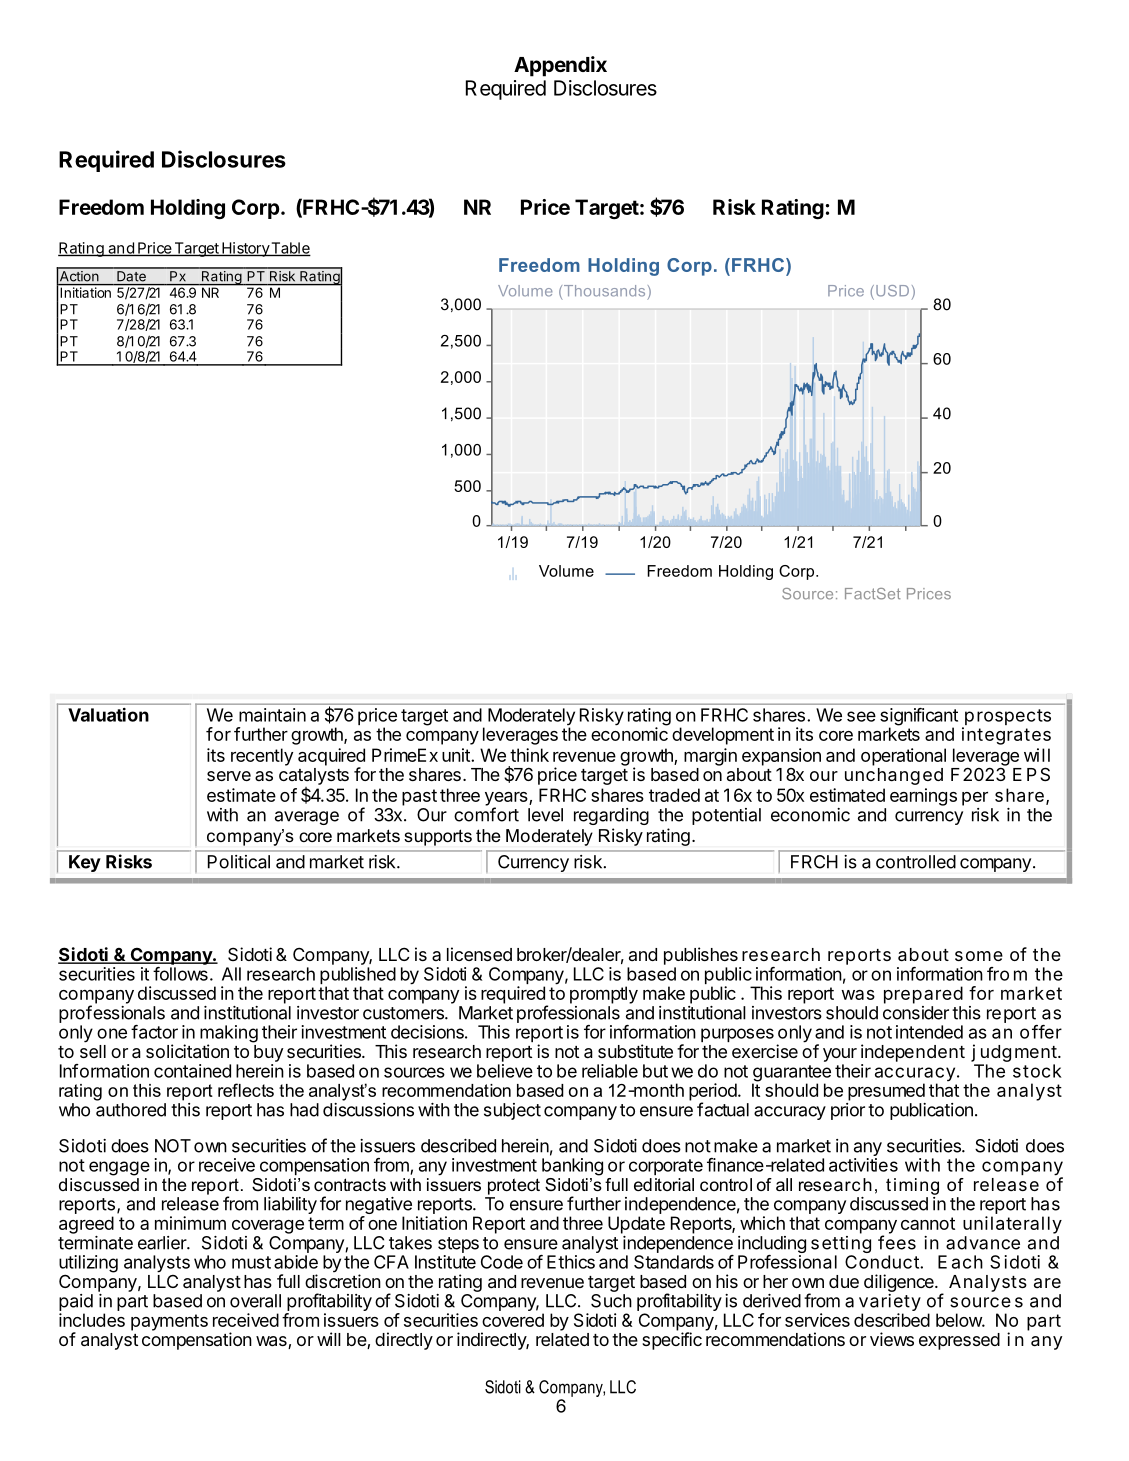 This screenshot has height=1461, width=1129. What do you see at coordinates (188, 209) in the screenshot?
I see `Holding` at bounding box center [188, 209].
